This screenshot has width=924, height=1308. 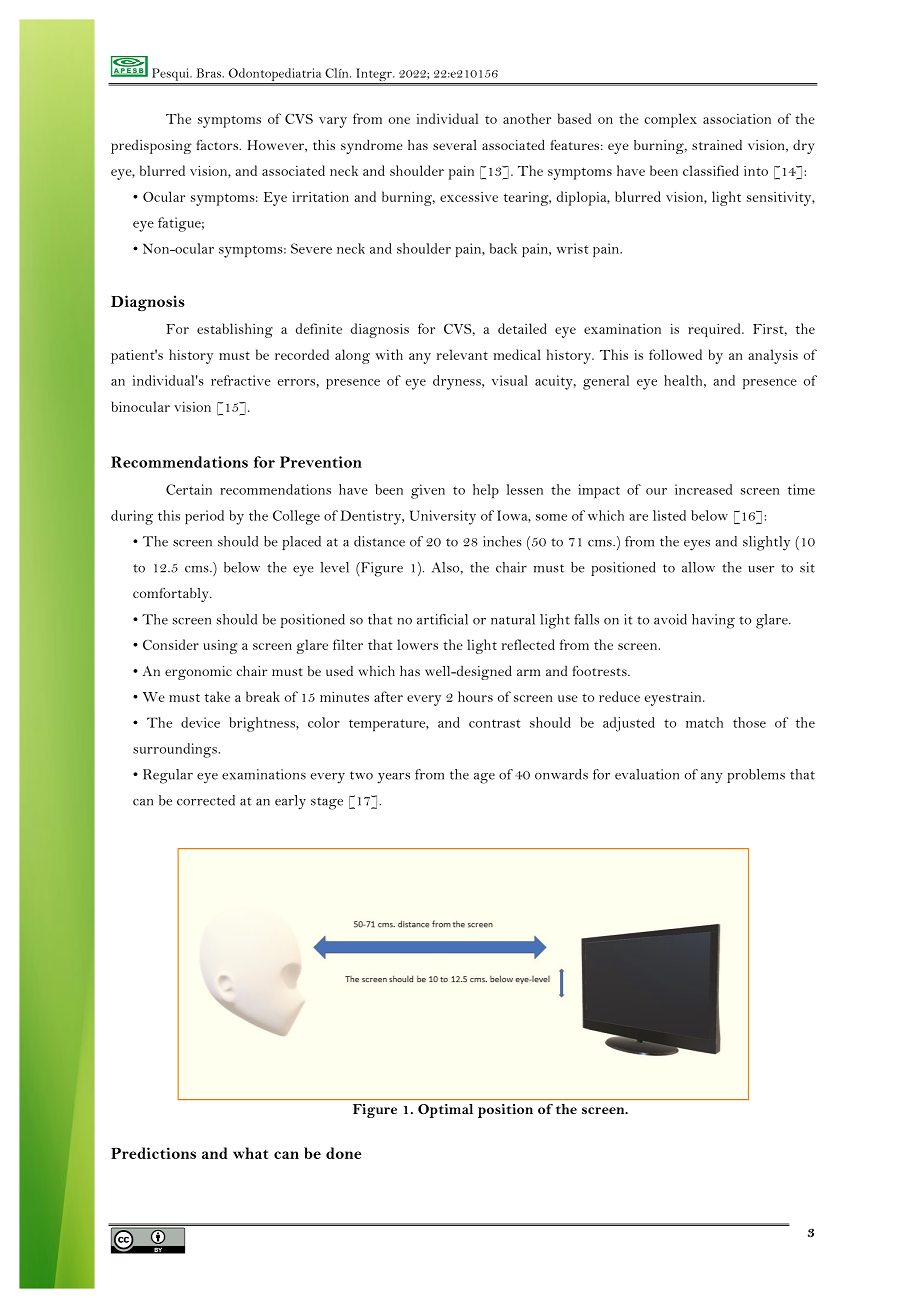 I want to click on several, so click(x=455, y=145).
